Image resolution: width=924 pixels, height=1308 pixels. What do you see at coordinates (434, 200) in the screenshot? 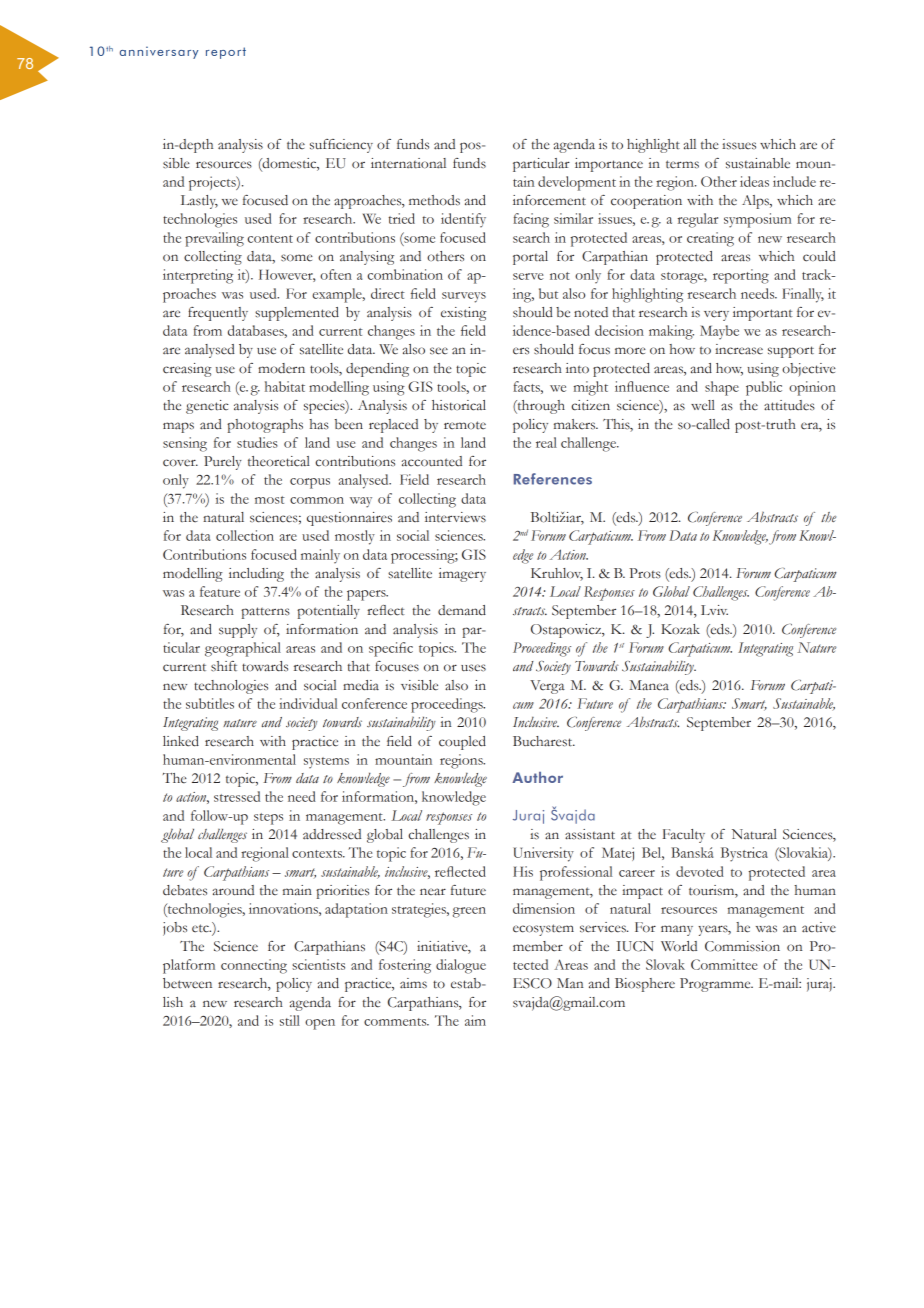
I see `methods` at bounding box center [434, 200].
